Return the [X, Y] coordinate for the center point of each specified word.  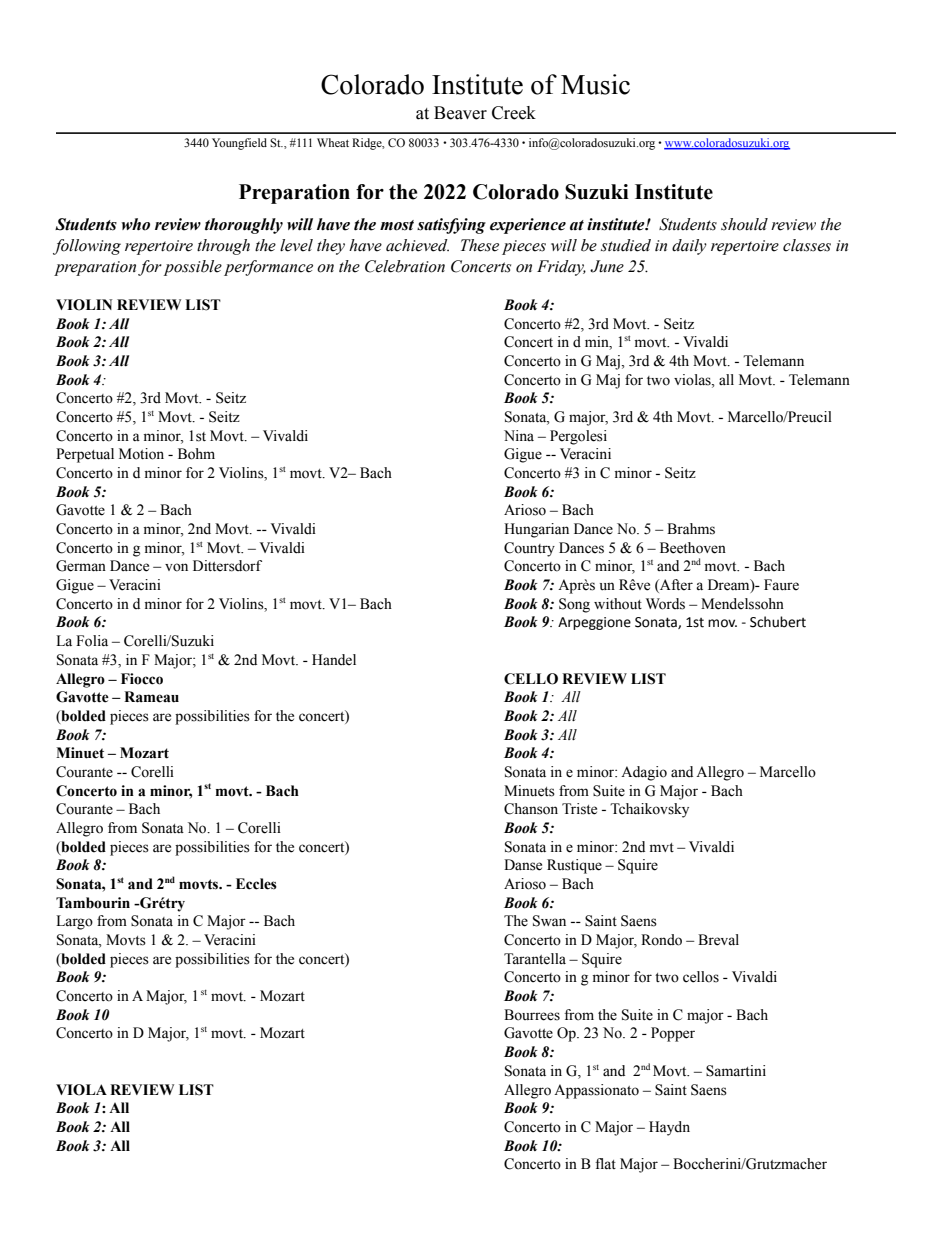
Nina [519, 435]
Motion [141, 454]
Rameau [151, 697]
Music [595, 84]
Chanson [531, 809]
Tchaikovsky [649, 810]
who [135, 224]
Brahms [691, 529]
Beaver [460, 113]
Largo [74, 922]
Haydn [669, 1128]
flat [605, 1164]
